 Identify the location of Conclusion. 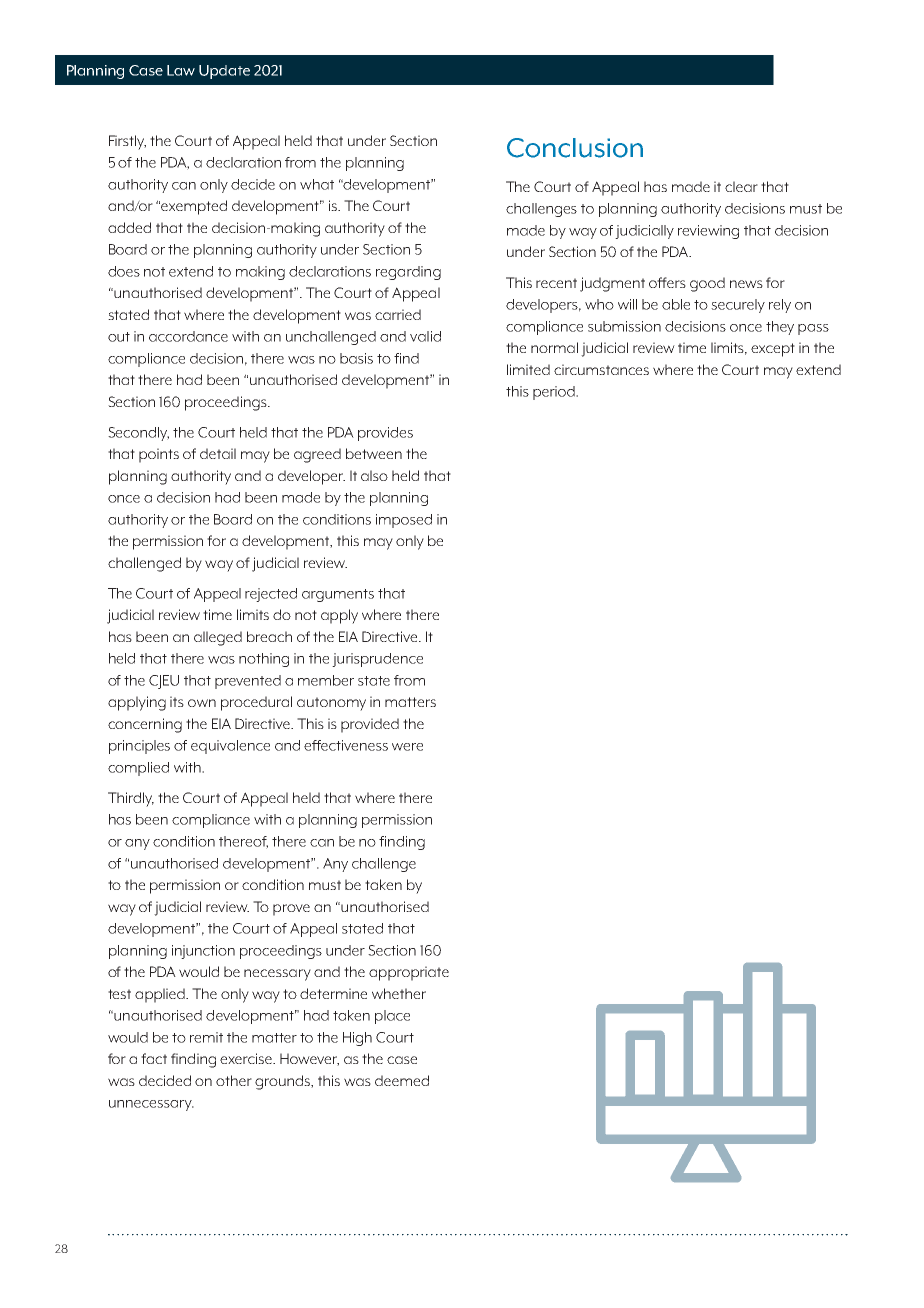
(575, 148).
